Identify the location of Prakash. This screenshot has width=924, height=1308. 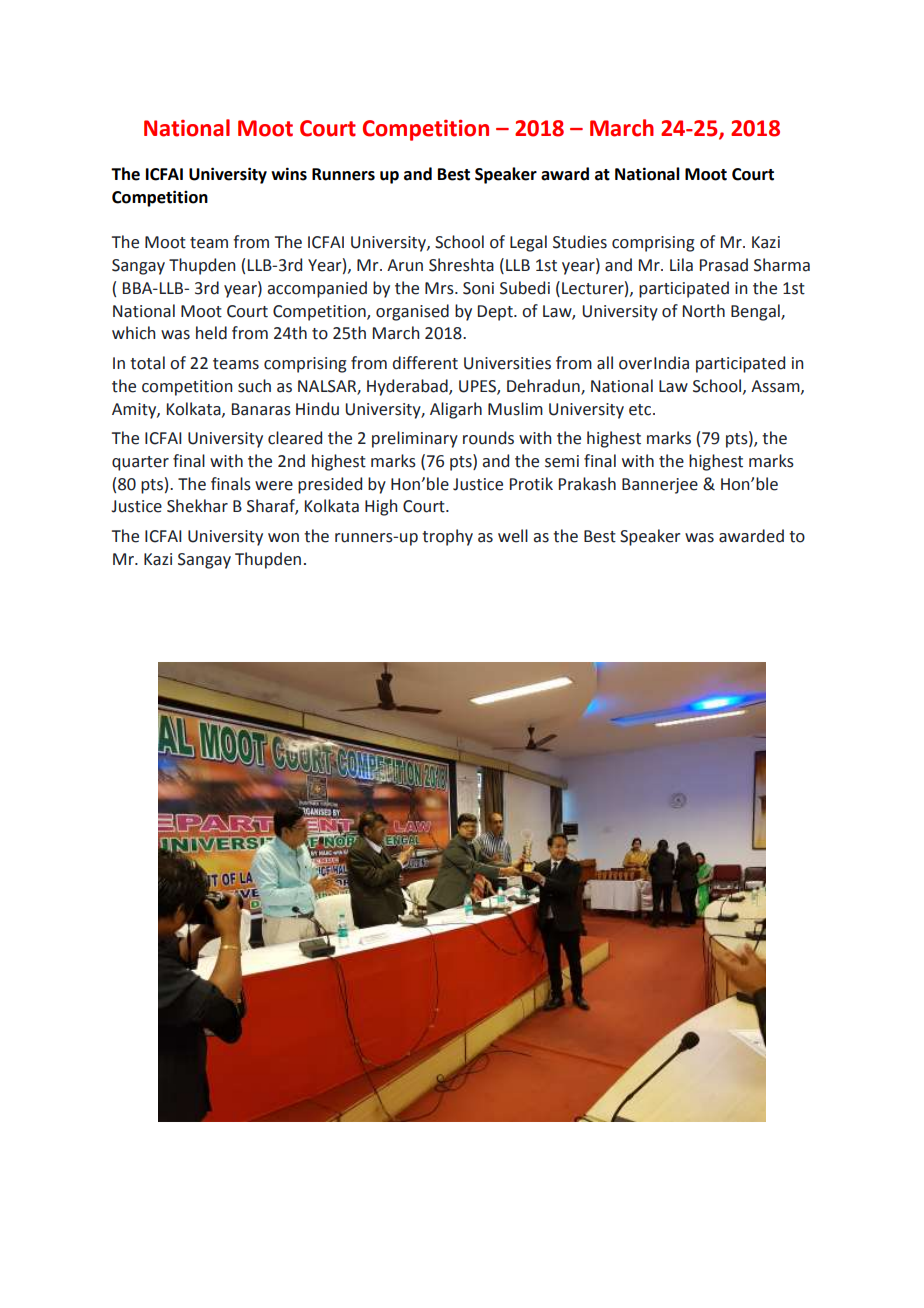
(587, 484).
